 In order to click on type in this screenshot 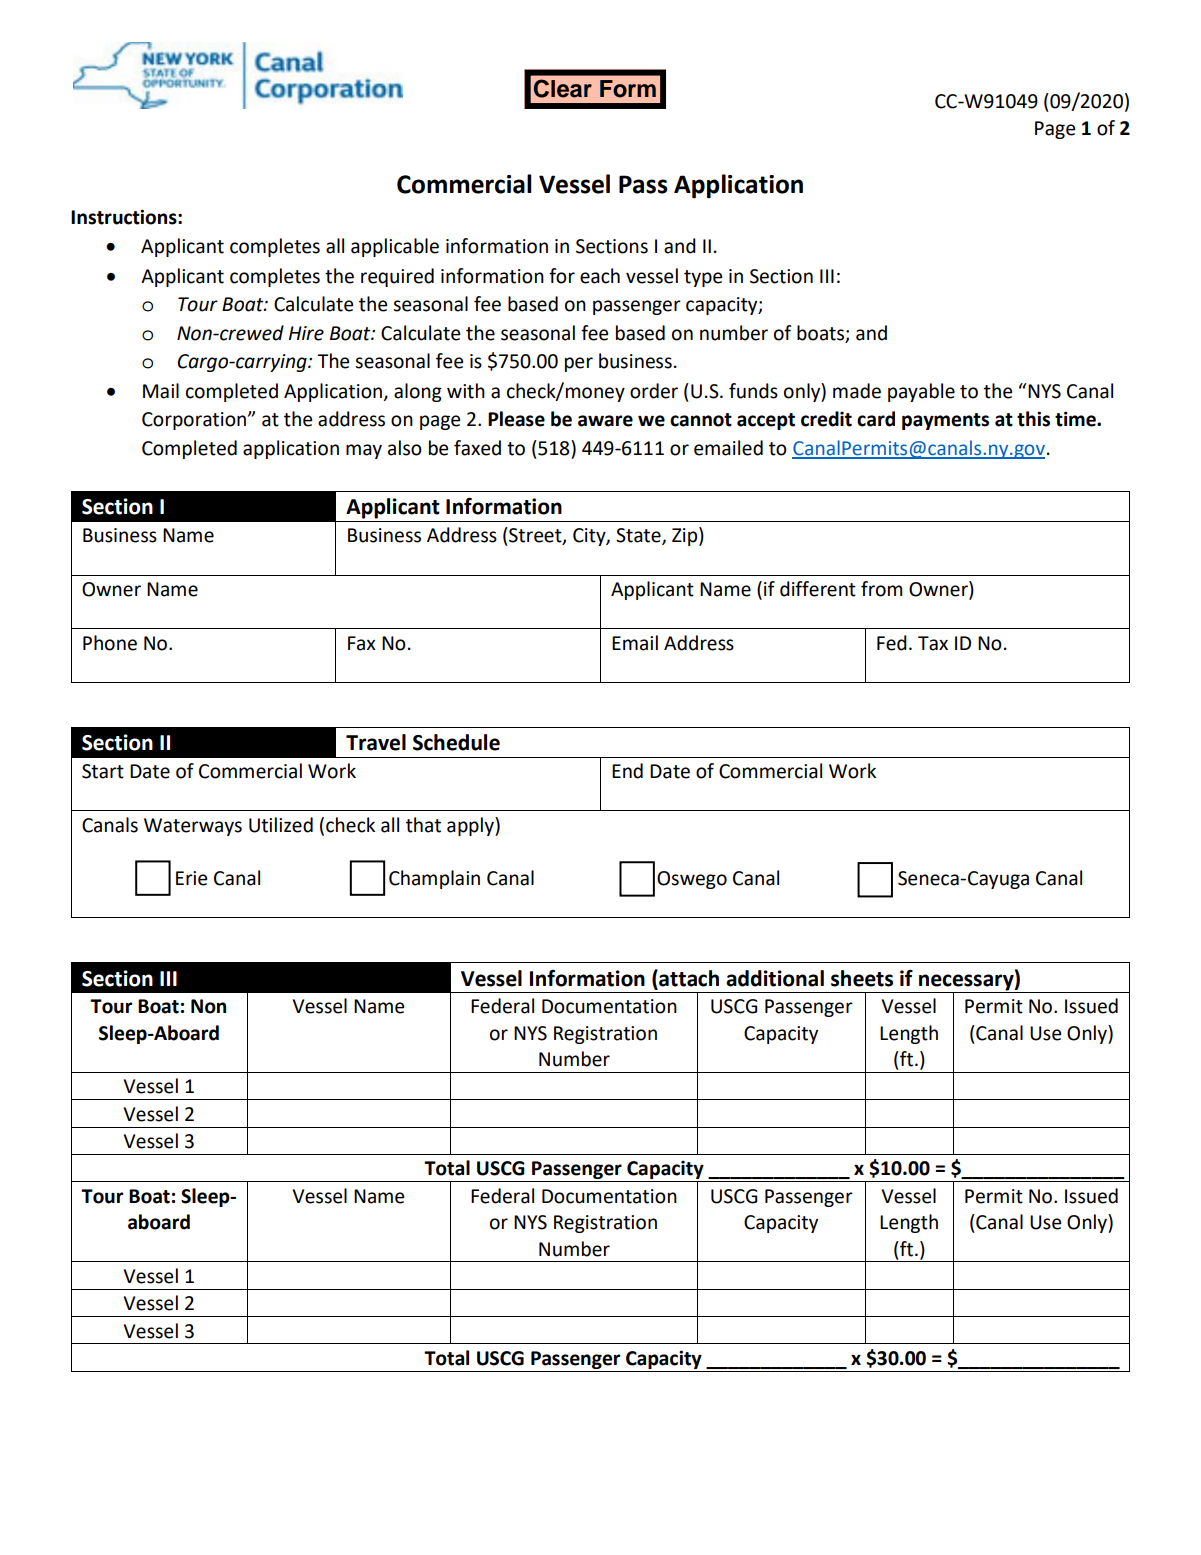, I will do `click(703, 278)`.
